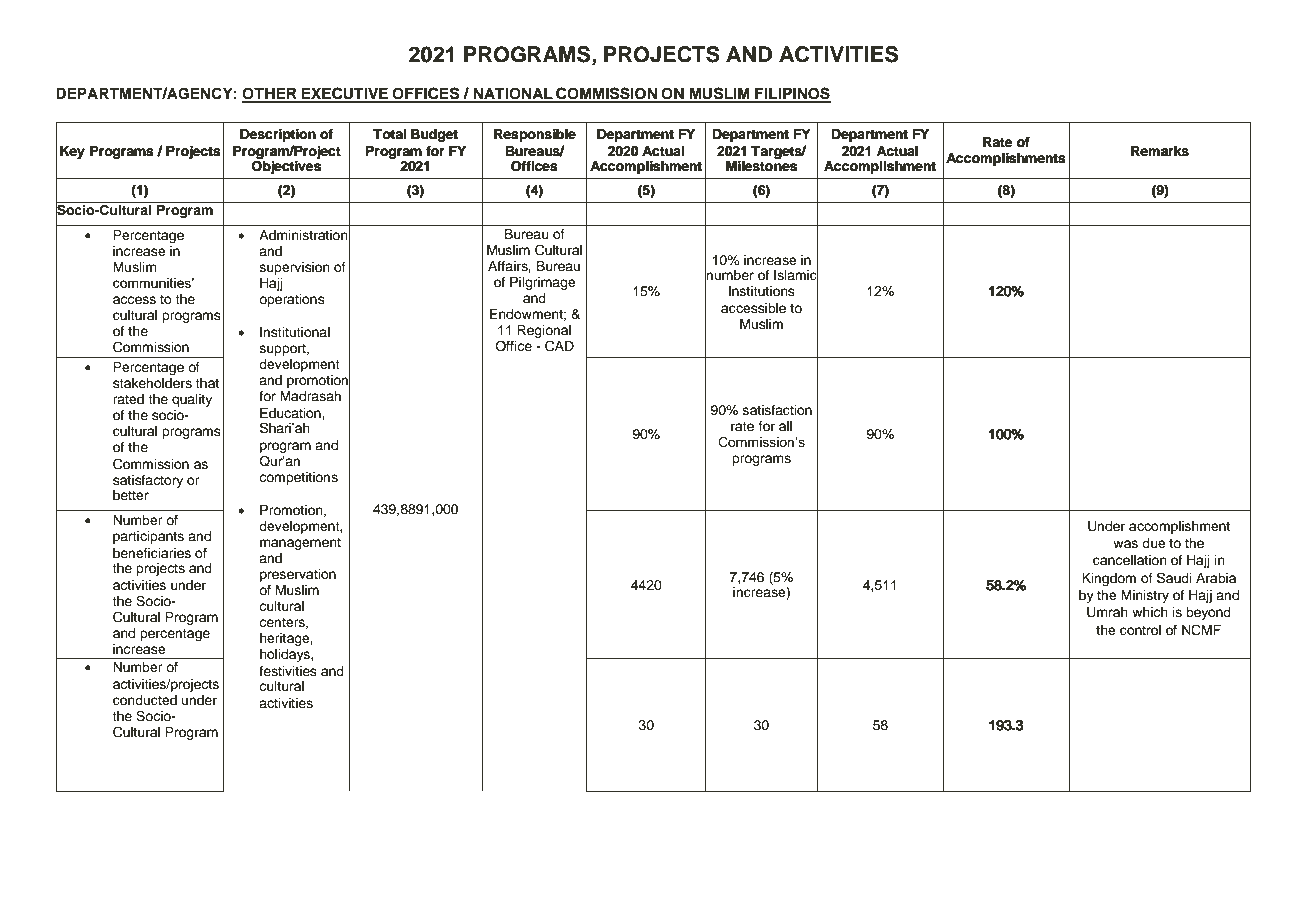  I want to click on Responsible, so click(535, 135).
